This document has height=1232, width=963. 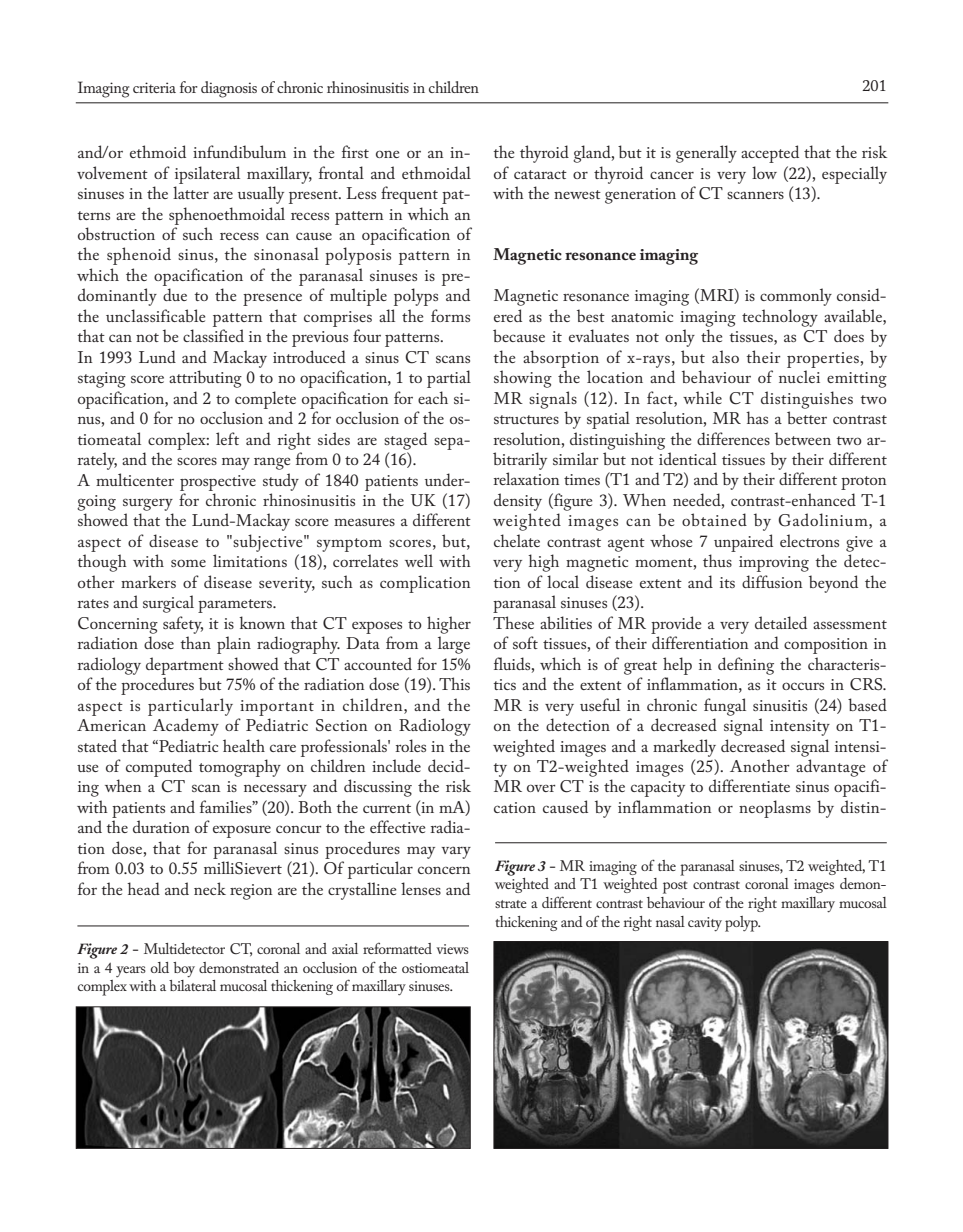 What do you see at coordinates (188, 563) in the document?
I see `some` at bounding box center [188, 563].
